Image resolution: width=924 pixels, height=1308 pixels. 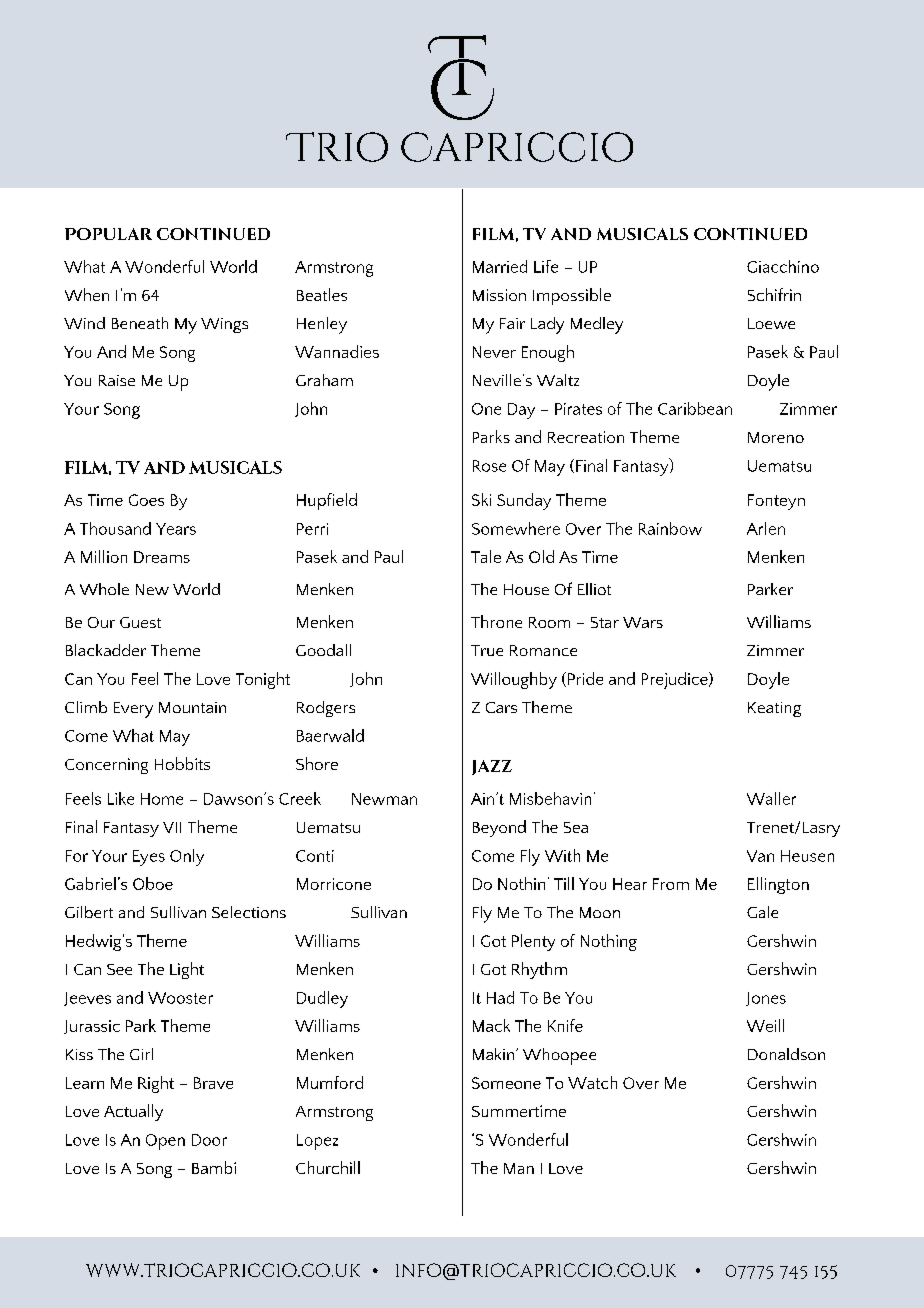 What do you see at coordinates (592, 1082) in the document?
I see `Watch` at bounding box center [592, 1082].
